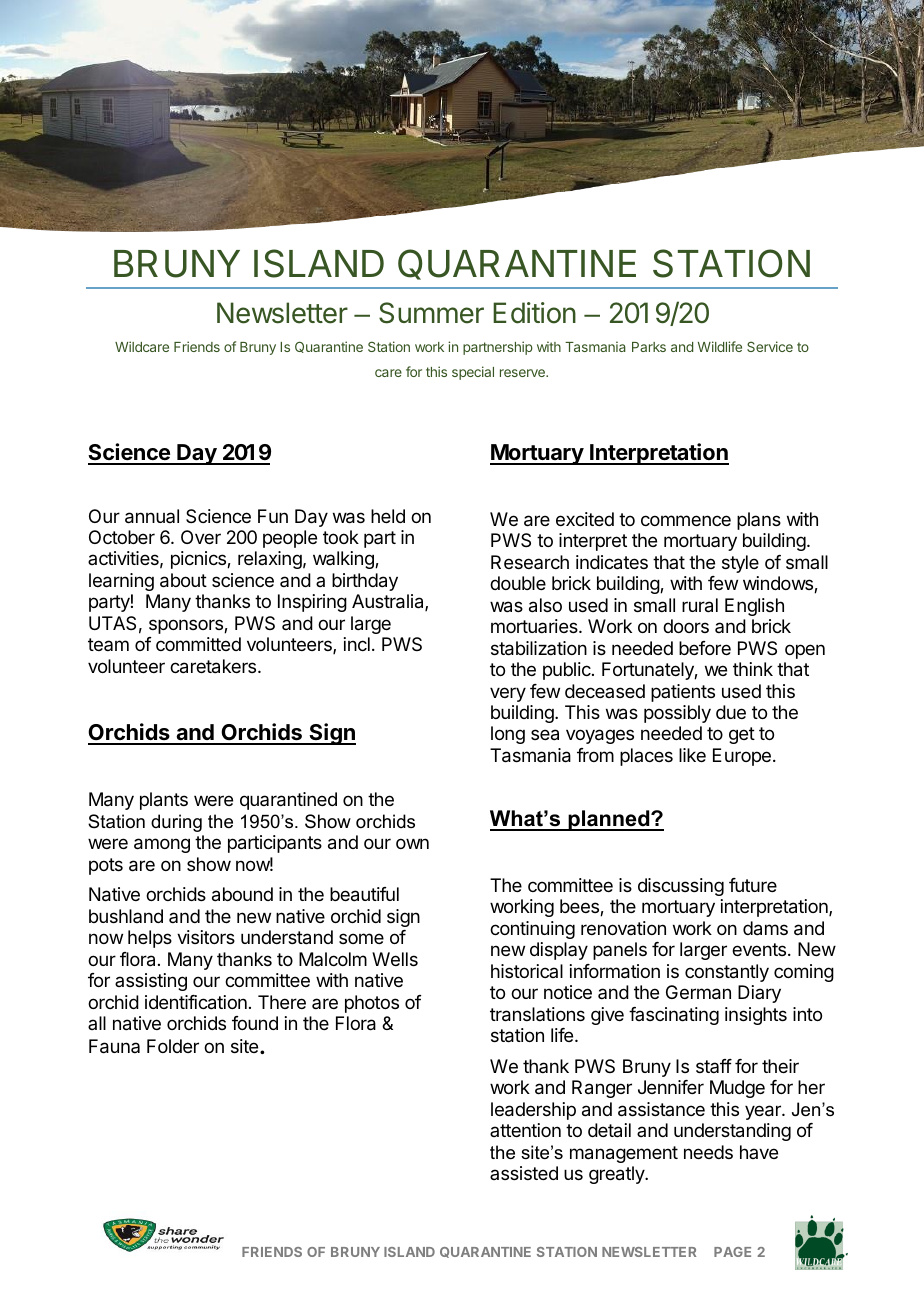 The width and height of the screenshot is (924, 1308). I want to click on committed, so click(198, 644).
